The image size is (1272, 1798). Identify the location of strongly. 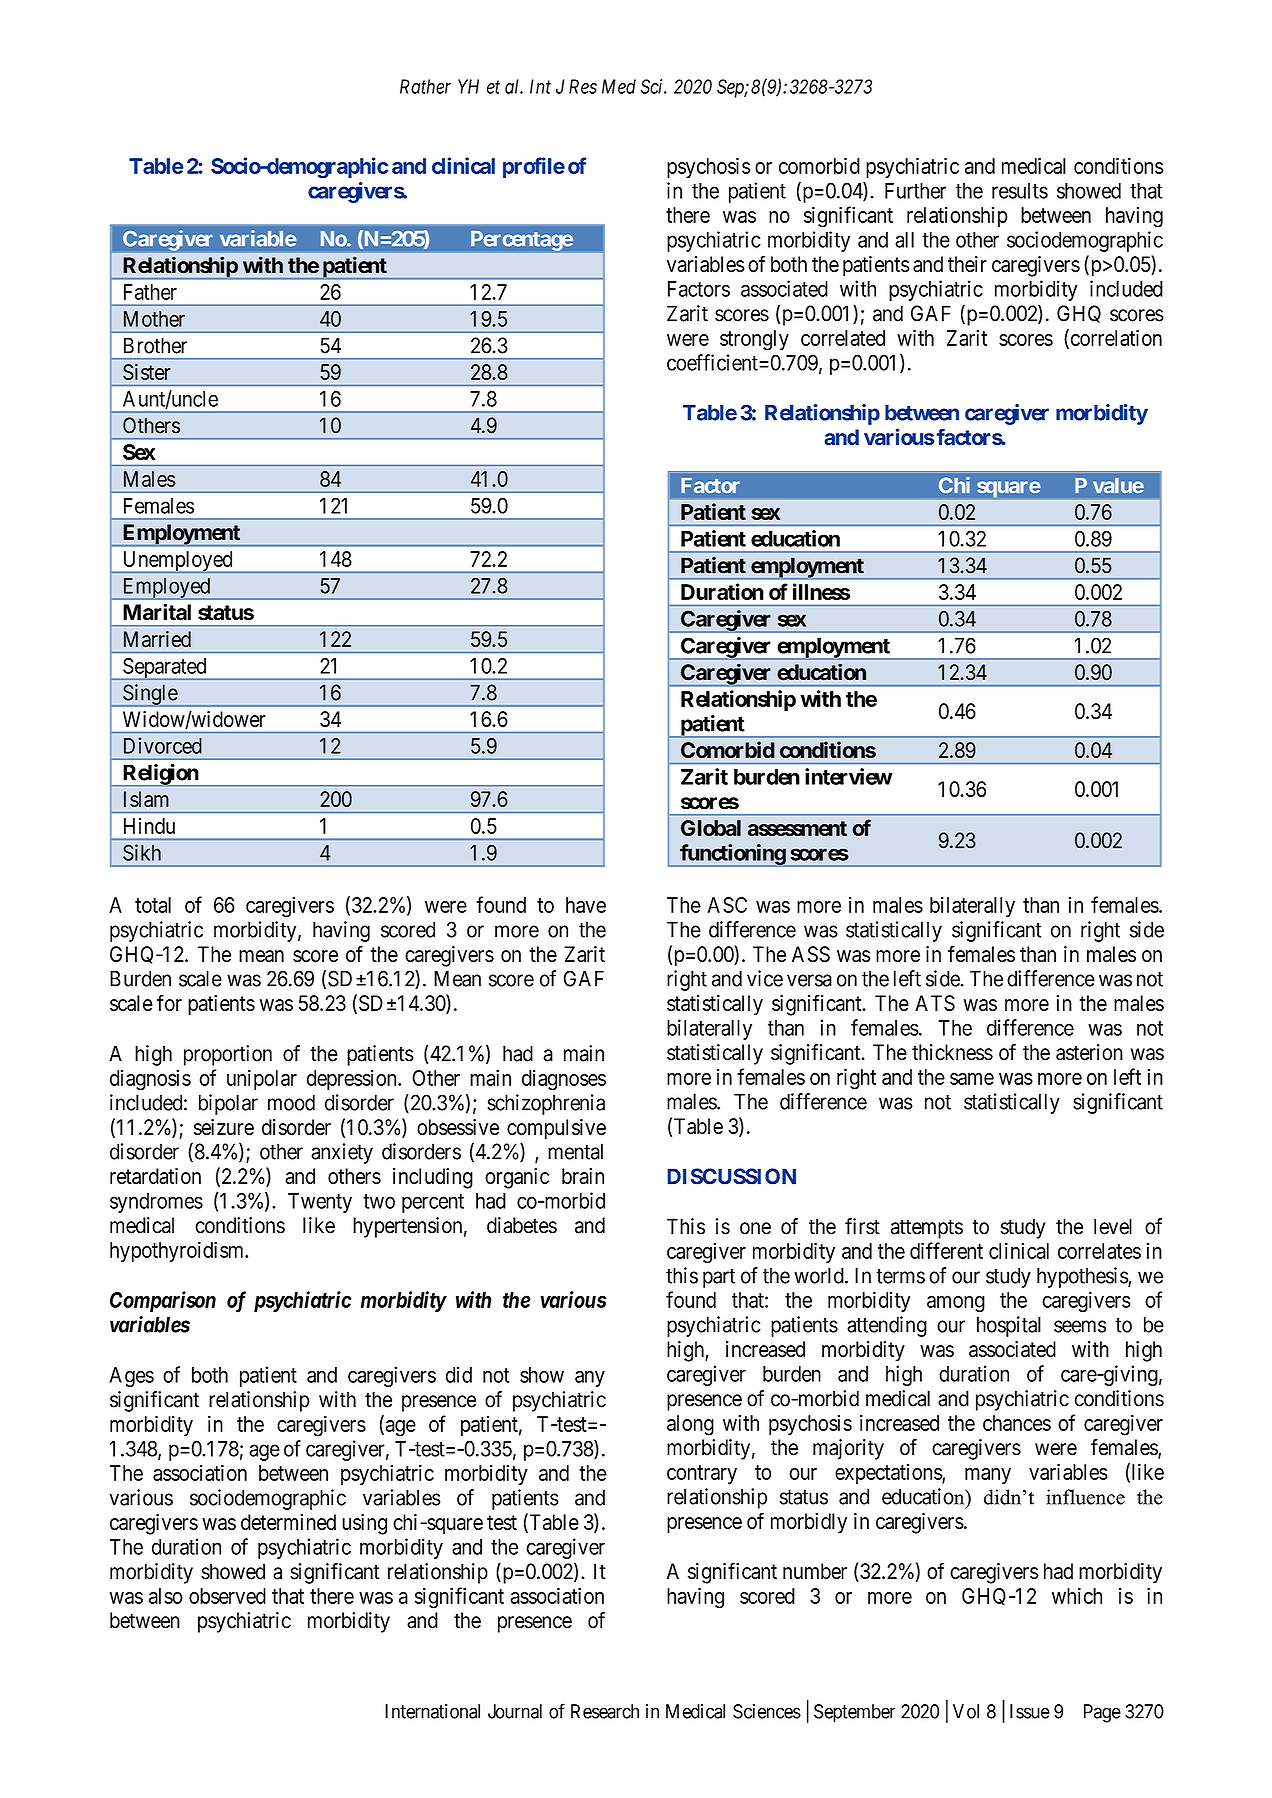
(754, 340).
